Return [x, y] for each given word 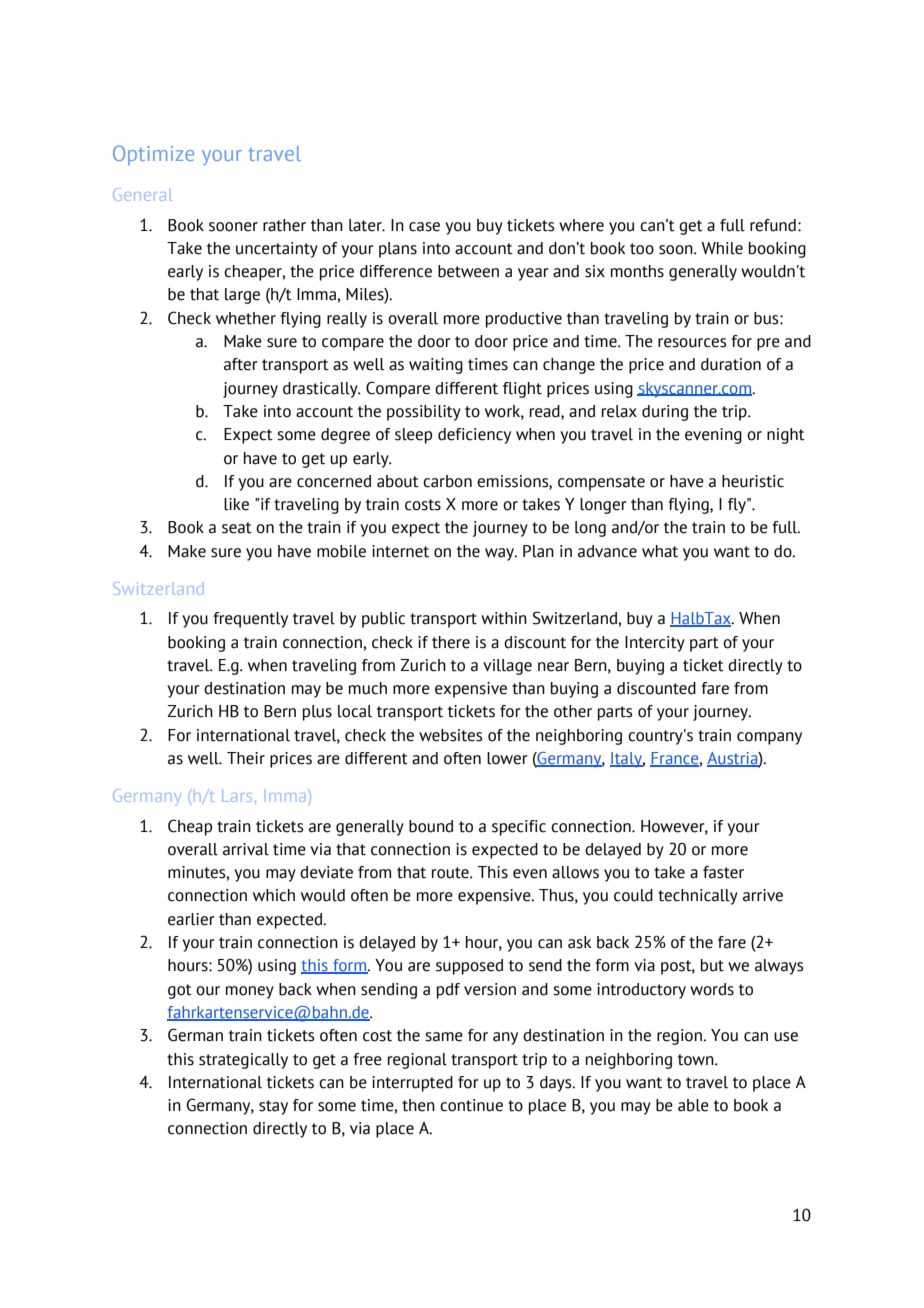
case [424, 227]
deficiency [474, 436]
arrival [246, 849]
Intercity [655, 644]
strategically [243, 1061]
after [241, 364]
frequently [250, 620]
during [665, 413]
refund [773, 225]
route [451, 873]
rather [284, 225]
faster [723, 872]
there [451, 642]
